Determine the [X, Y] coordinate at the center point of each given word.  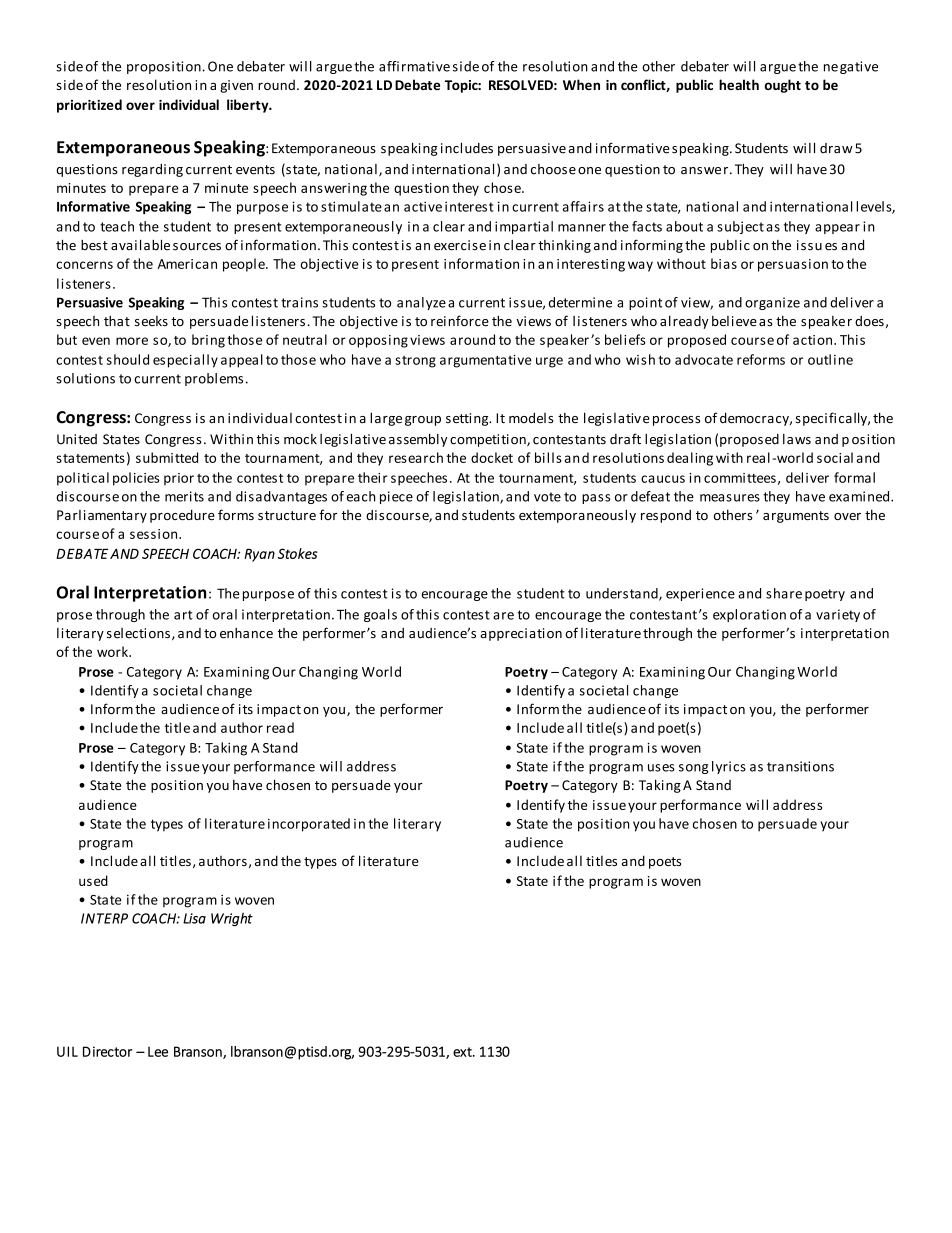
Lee [158, 1051]
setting [468, 419]
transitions [800, 766]
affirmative [414, 66]
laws [797, 439]
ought [782, 86]
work [113, 651]
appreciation [521, 634]
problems [214, 379]
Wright [232, 919]
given [236, 86]
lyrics [729, 767]
